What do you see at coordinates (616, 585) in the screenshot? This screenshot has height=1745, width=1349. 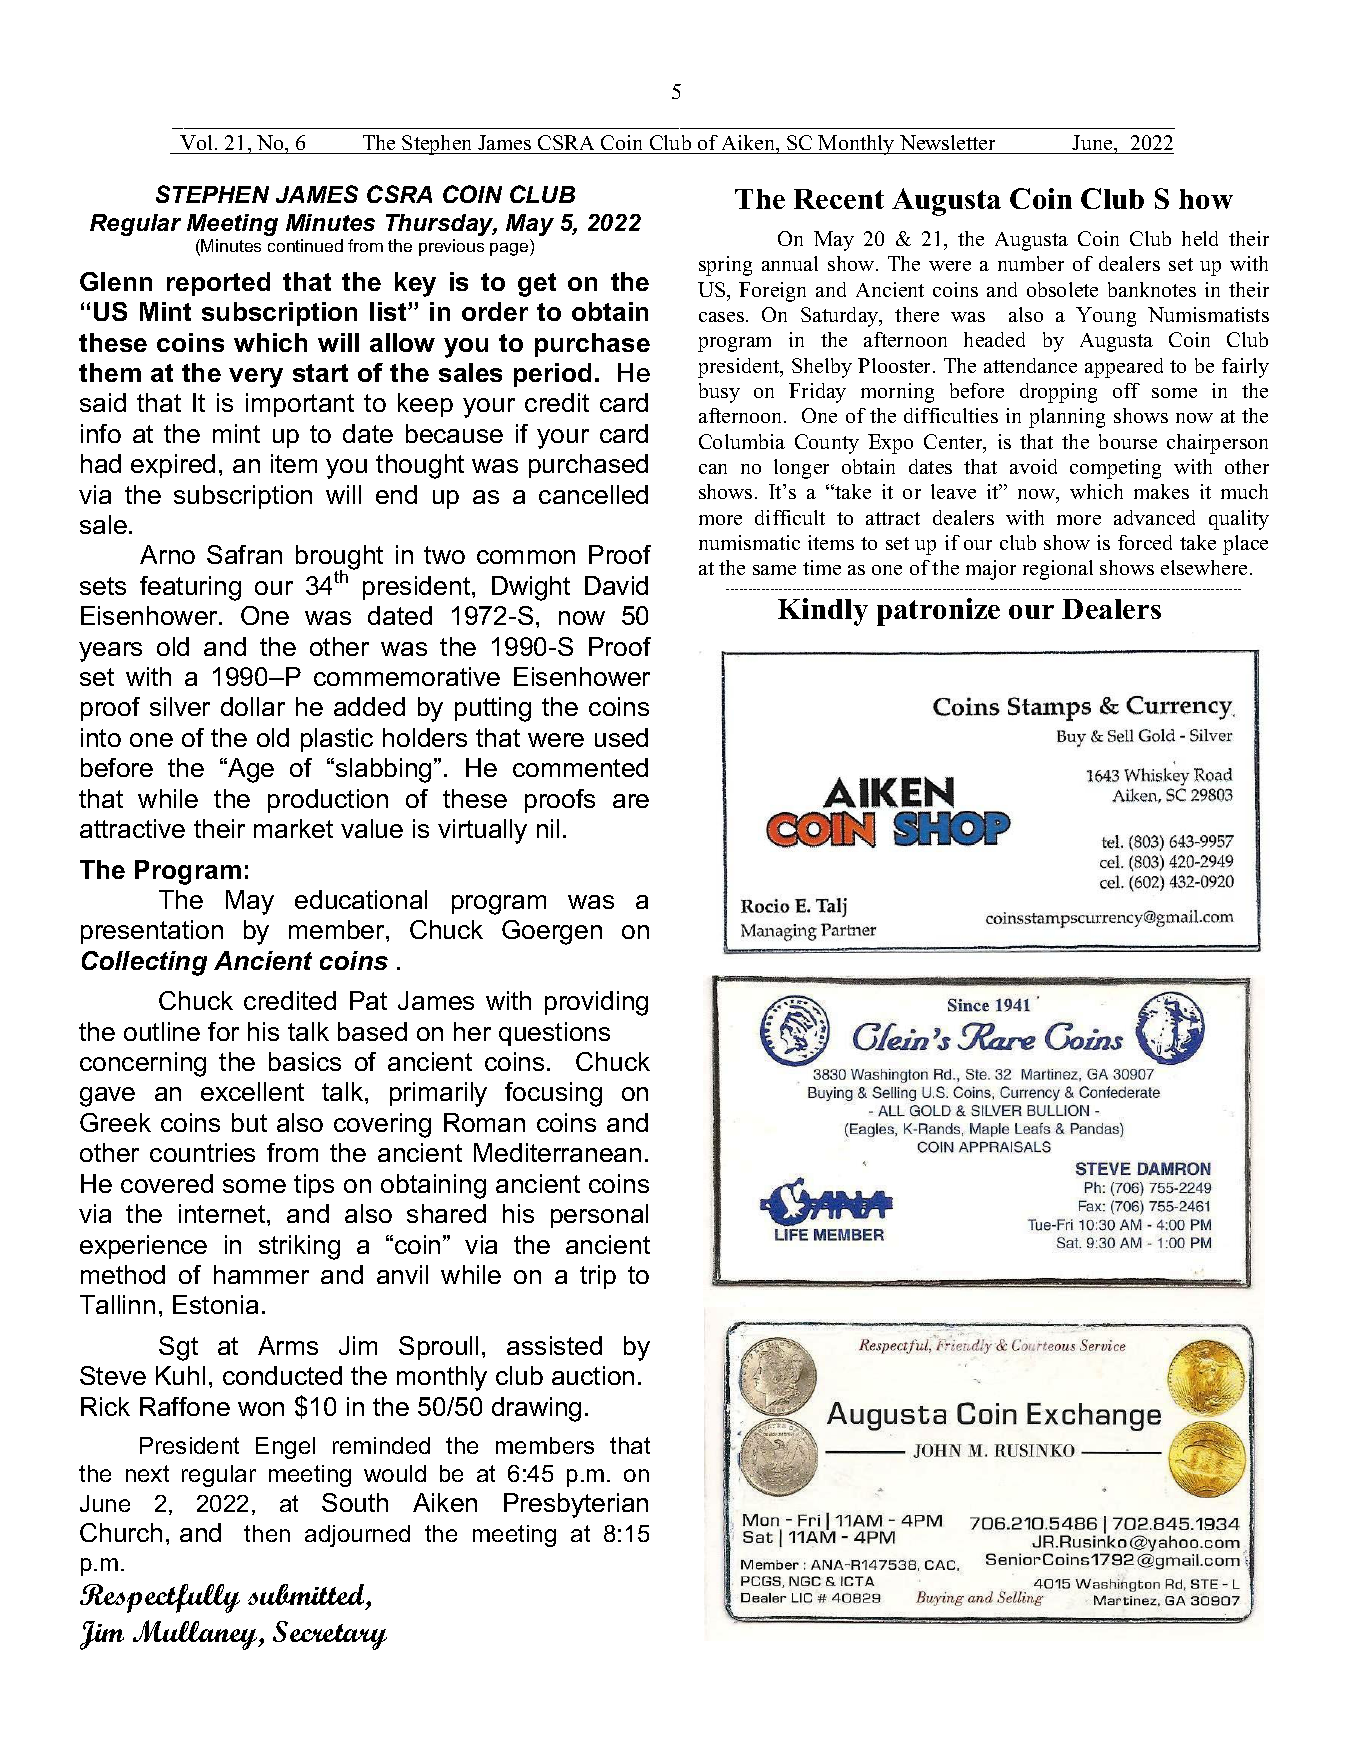 I see `David` at bounding box center [616, 585].
